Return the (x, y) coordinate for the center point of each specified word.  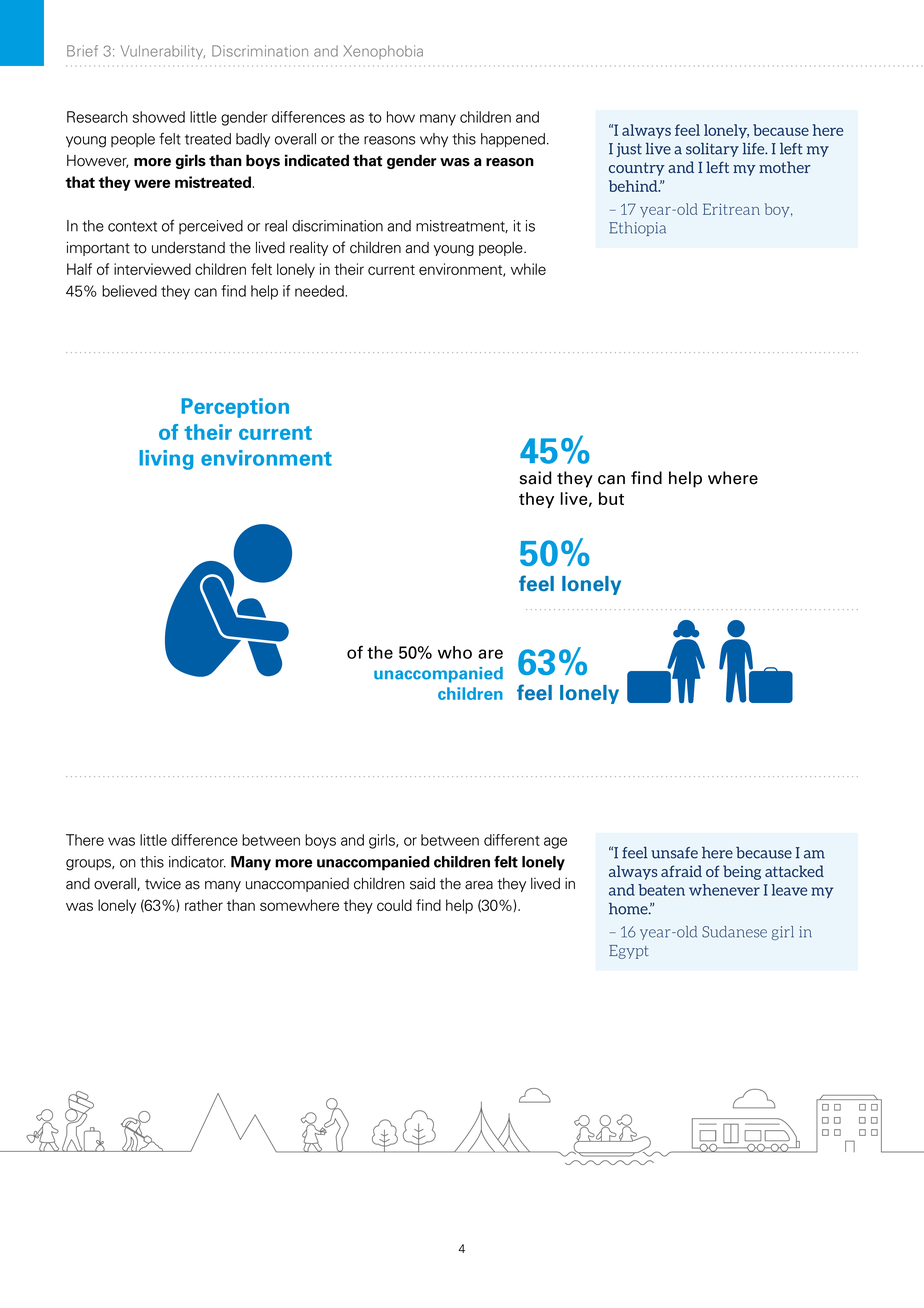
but (611, 498)
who (455, 652)
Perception (235, 408)
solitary (712, 150)
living (166, 460)
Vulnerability (162, 52)
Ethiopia (637, 229)
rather (204, 905)
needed (320, 291)
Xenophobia (383, 52)
